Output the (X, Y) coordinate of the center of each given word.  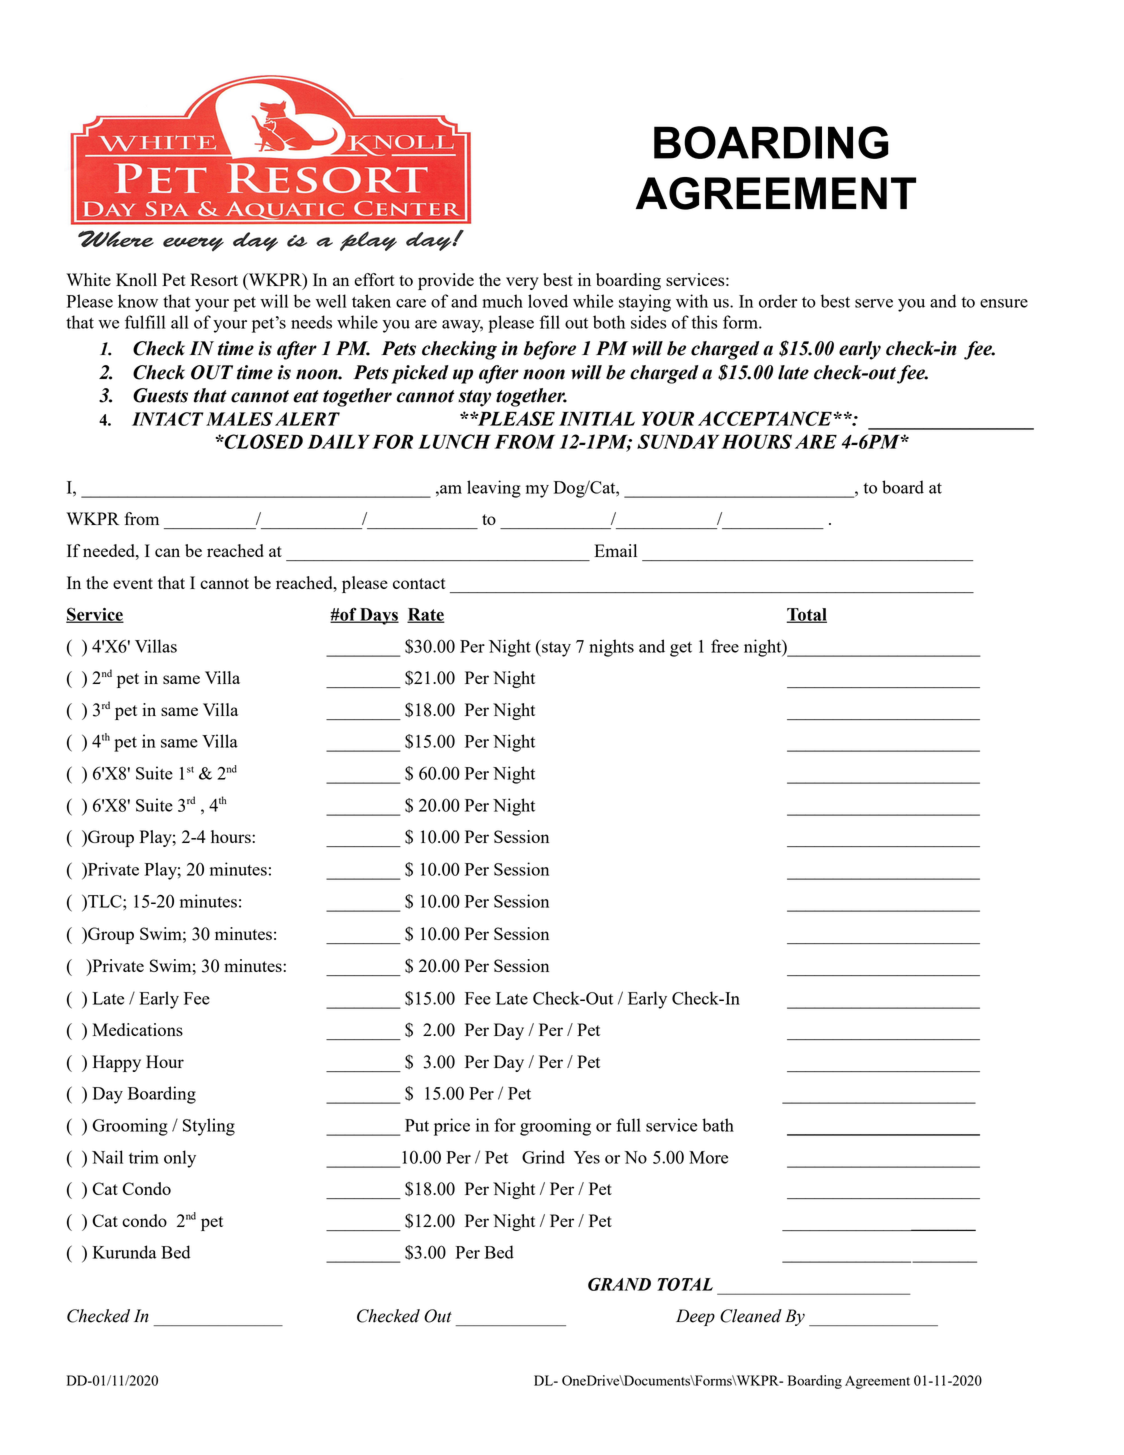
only (180, 1159)
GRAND (619, 1284)
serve (874, 303)
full (628, 1125)
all (180, 322)
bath (718, 1125)
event (133, 583)
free (725, 646)
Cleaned (751, 1316)
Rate (426, 615)
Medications (138, 1029)
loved (548, 301)
